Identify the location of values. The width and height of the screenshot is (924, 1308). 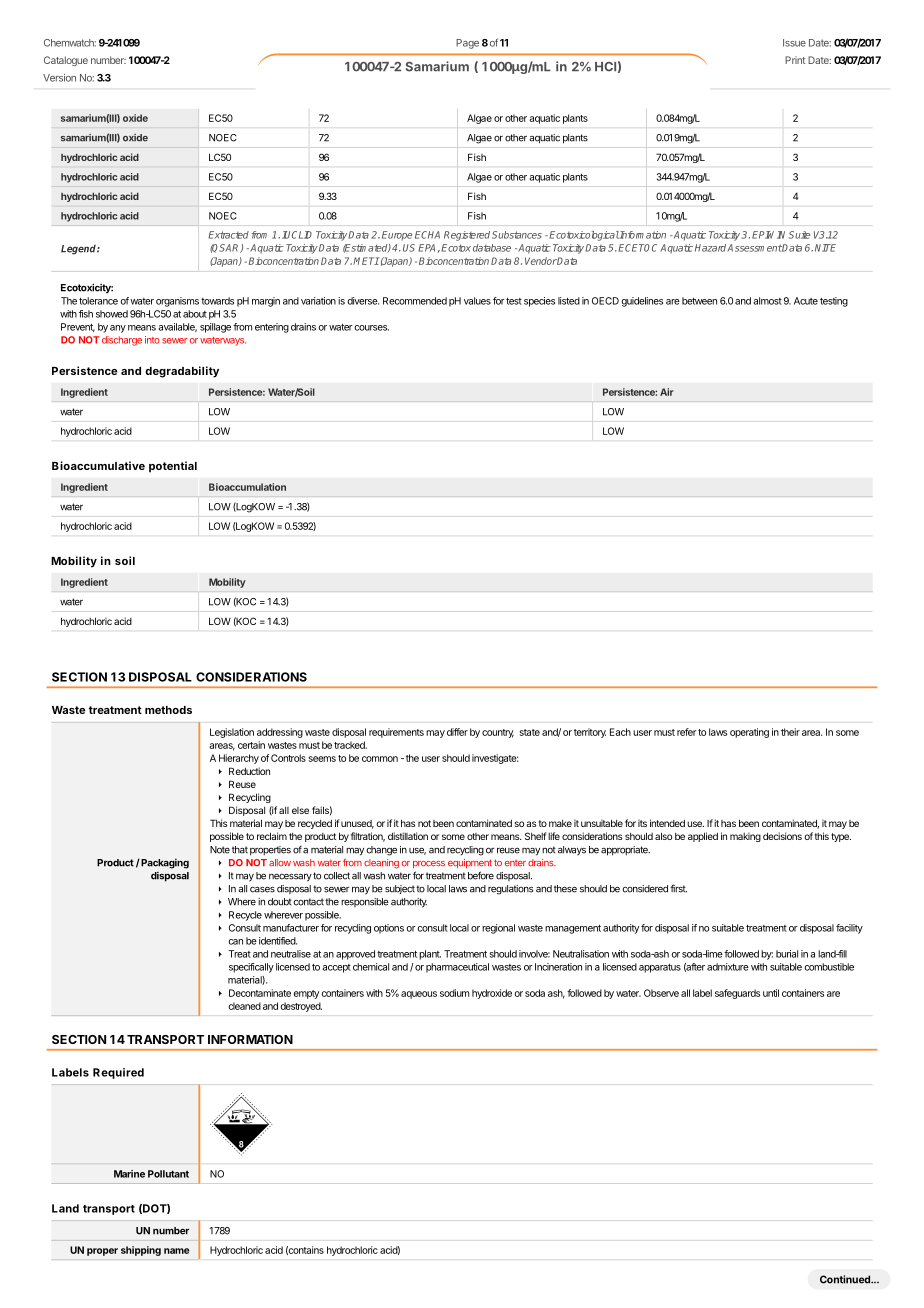
(477, 301).
